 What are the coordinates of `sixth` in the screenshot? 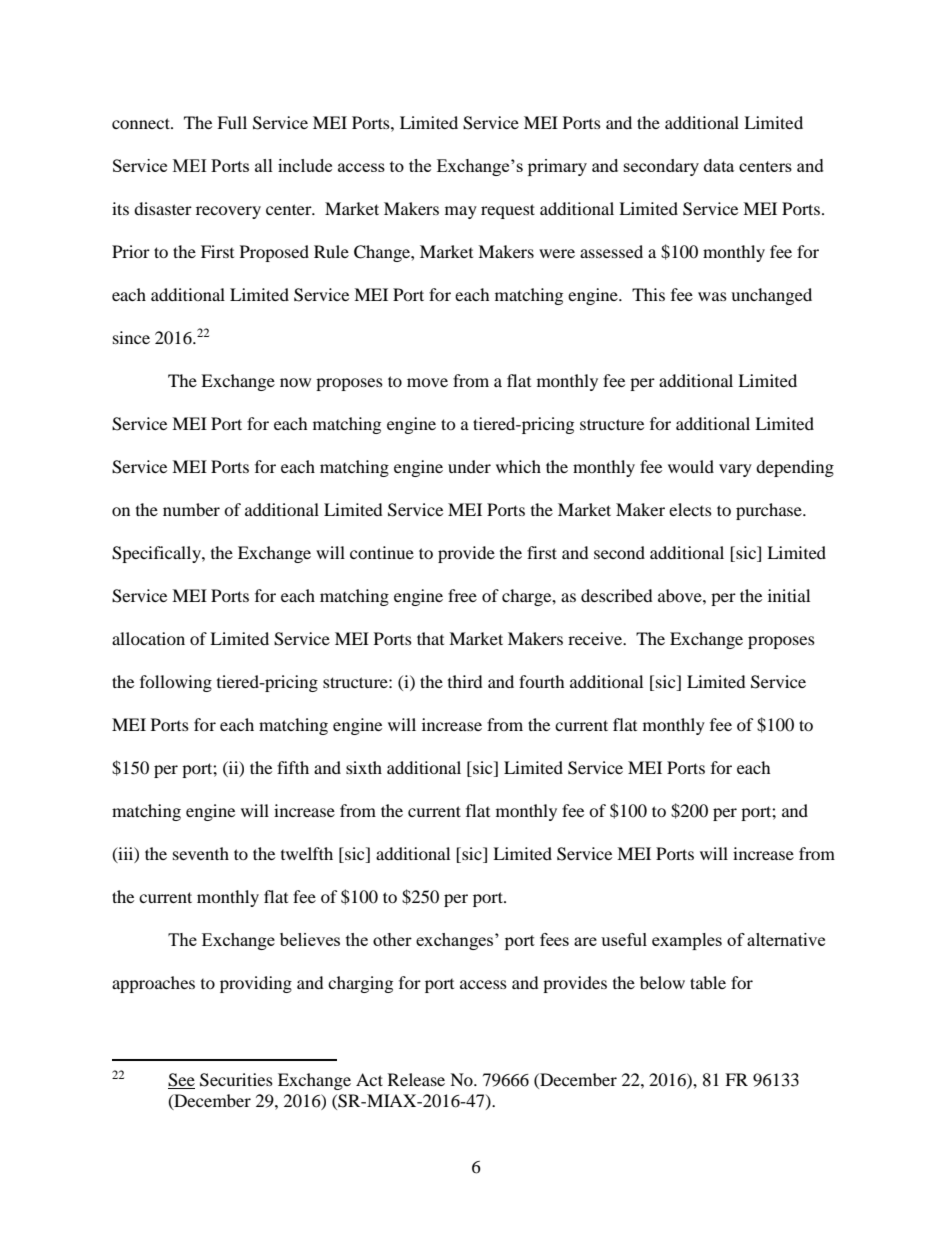 It's located at (364, 767).
